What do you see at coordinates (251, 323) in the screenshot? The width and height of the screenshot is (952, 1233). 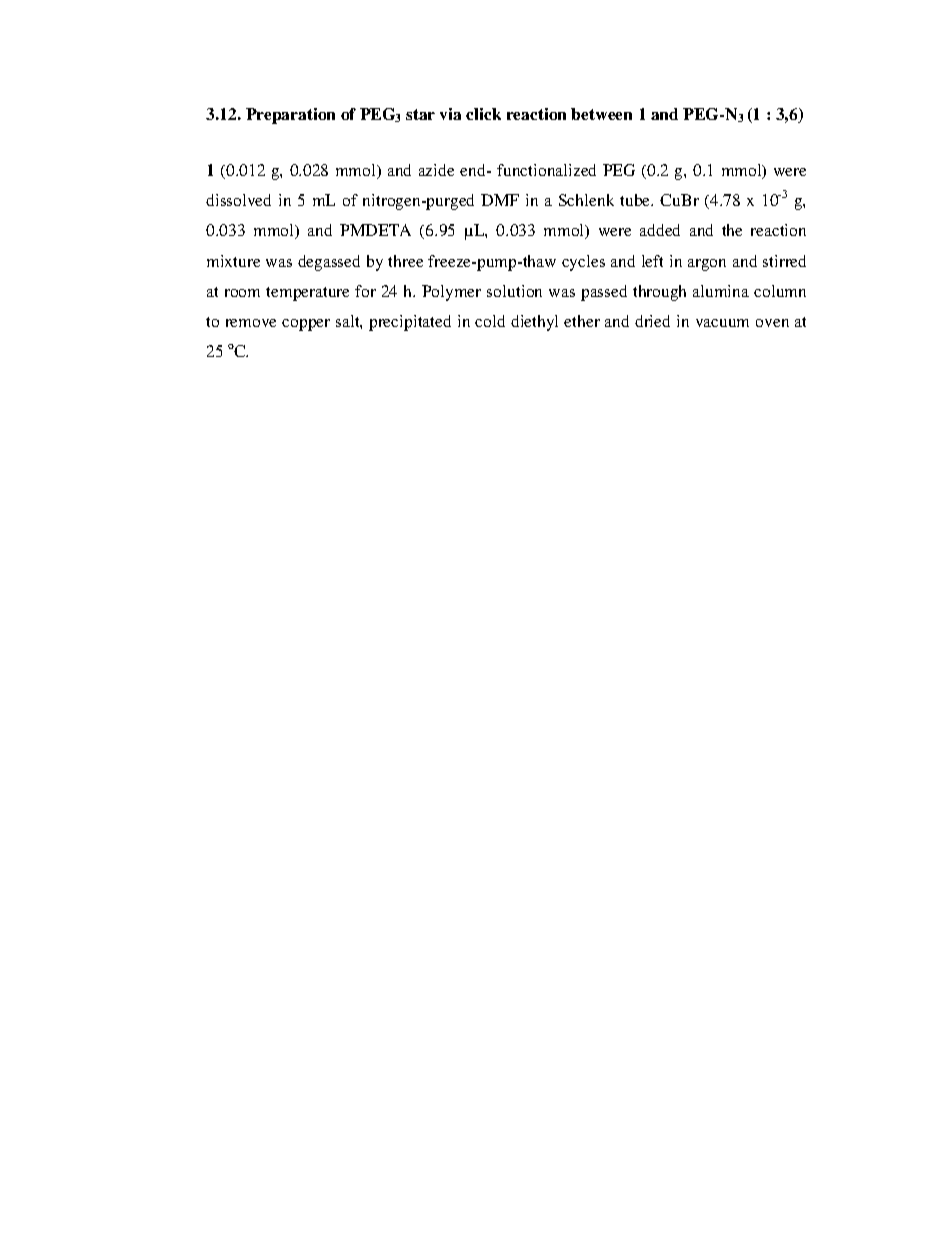 I see `remove` at bounding box center [251, 323].
